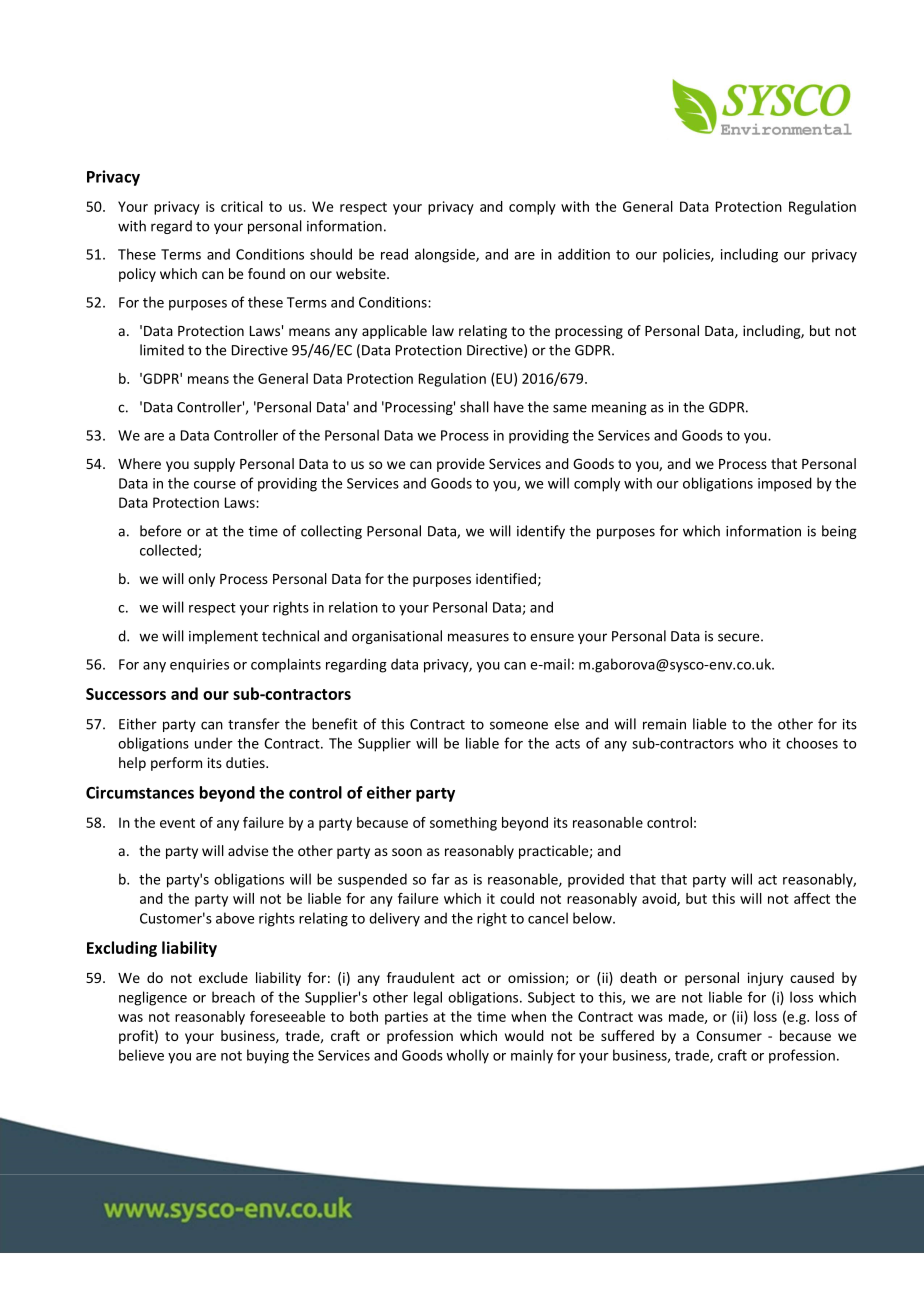 This image has height=1308, width=924. Describe the element at coordinates (687, 255) in the image. I see `policies` at that location.
